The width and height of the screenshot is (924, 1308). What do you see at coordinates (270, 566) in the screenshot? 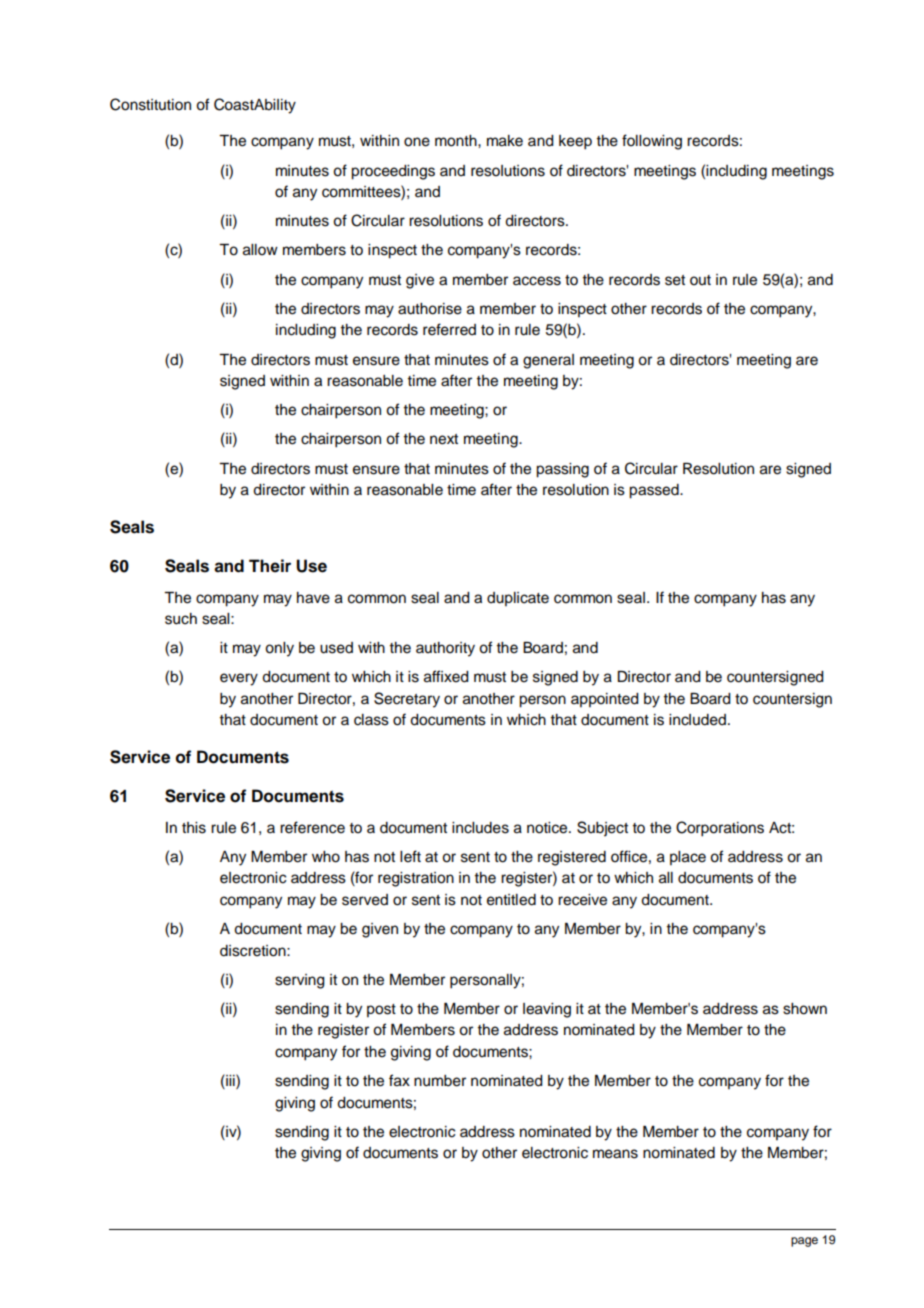
I see `Their` at bounding box center [270, 566].
